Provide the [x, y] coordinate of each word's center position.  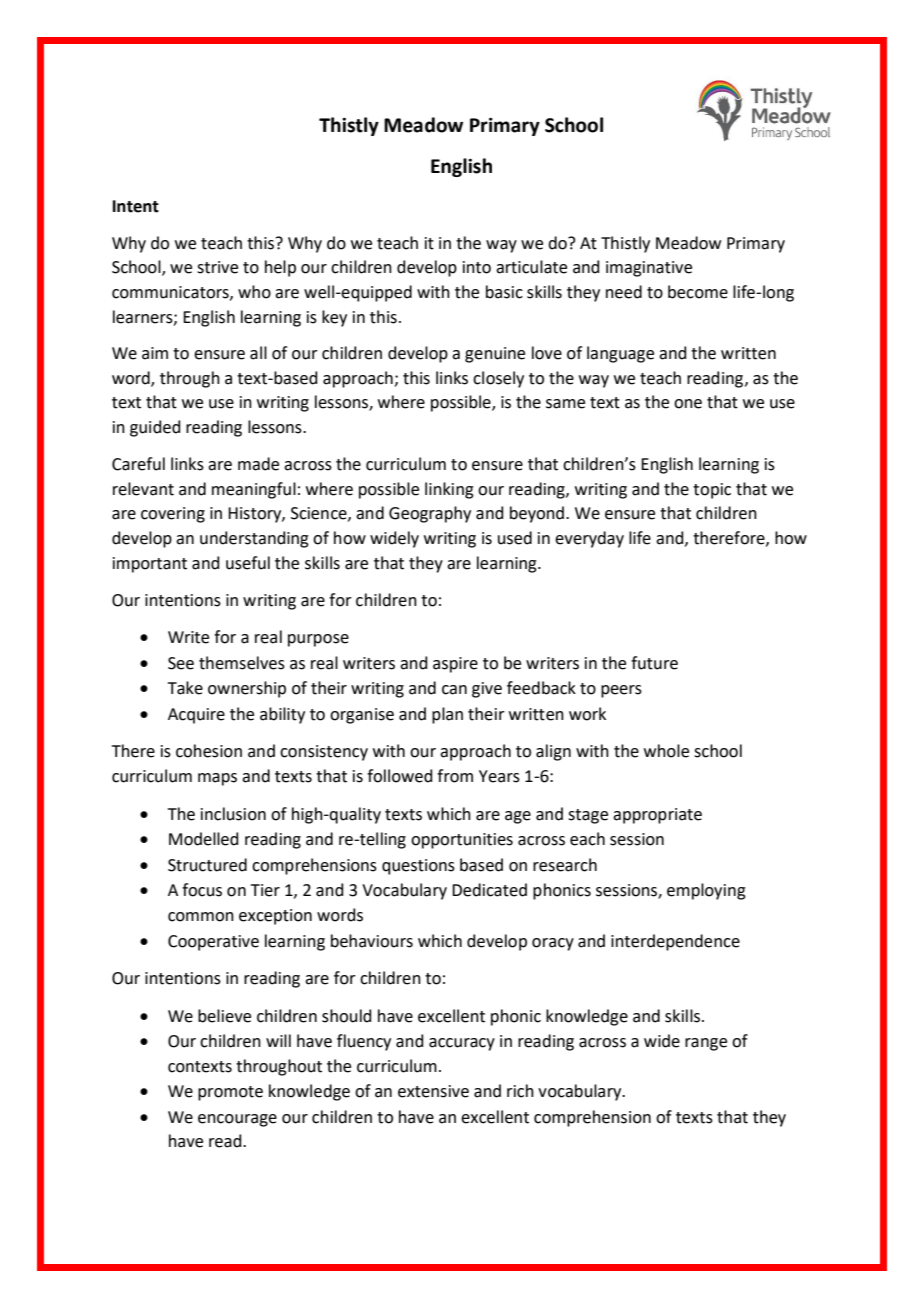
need [624, 292]
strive [217, 267]
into [477, 267]
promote [230, 1093]
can [454, 690]
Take [185, 688]
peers [621, 691]
